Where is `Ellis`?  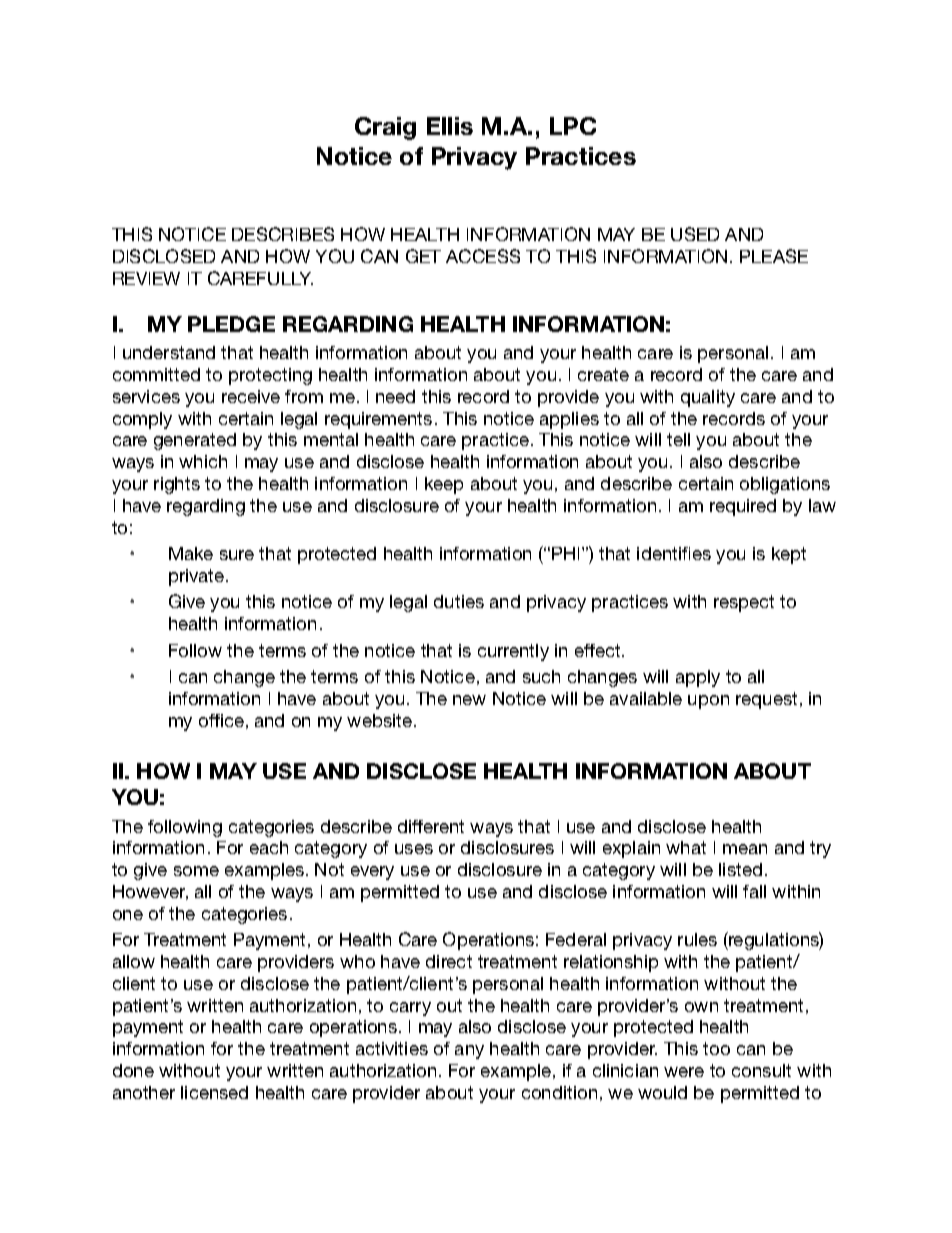 Ellis is located at coordinates (450, 126).
